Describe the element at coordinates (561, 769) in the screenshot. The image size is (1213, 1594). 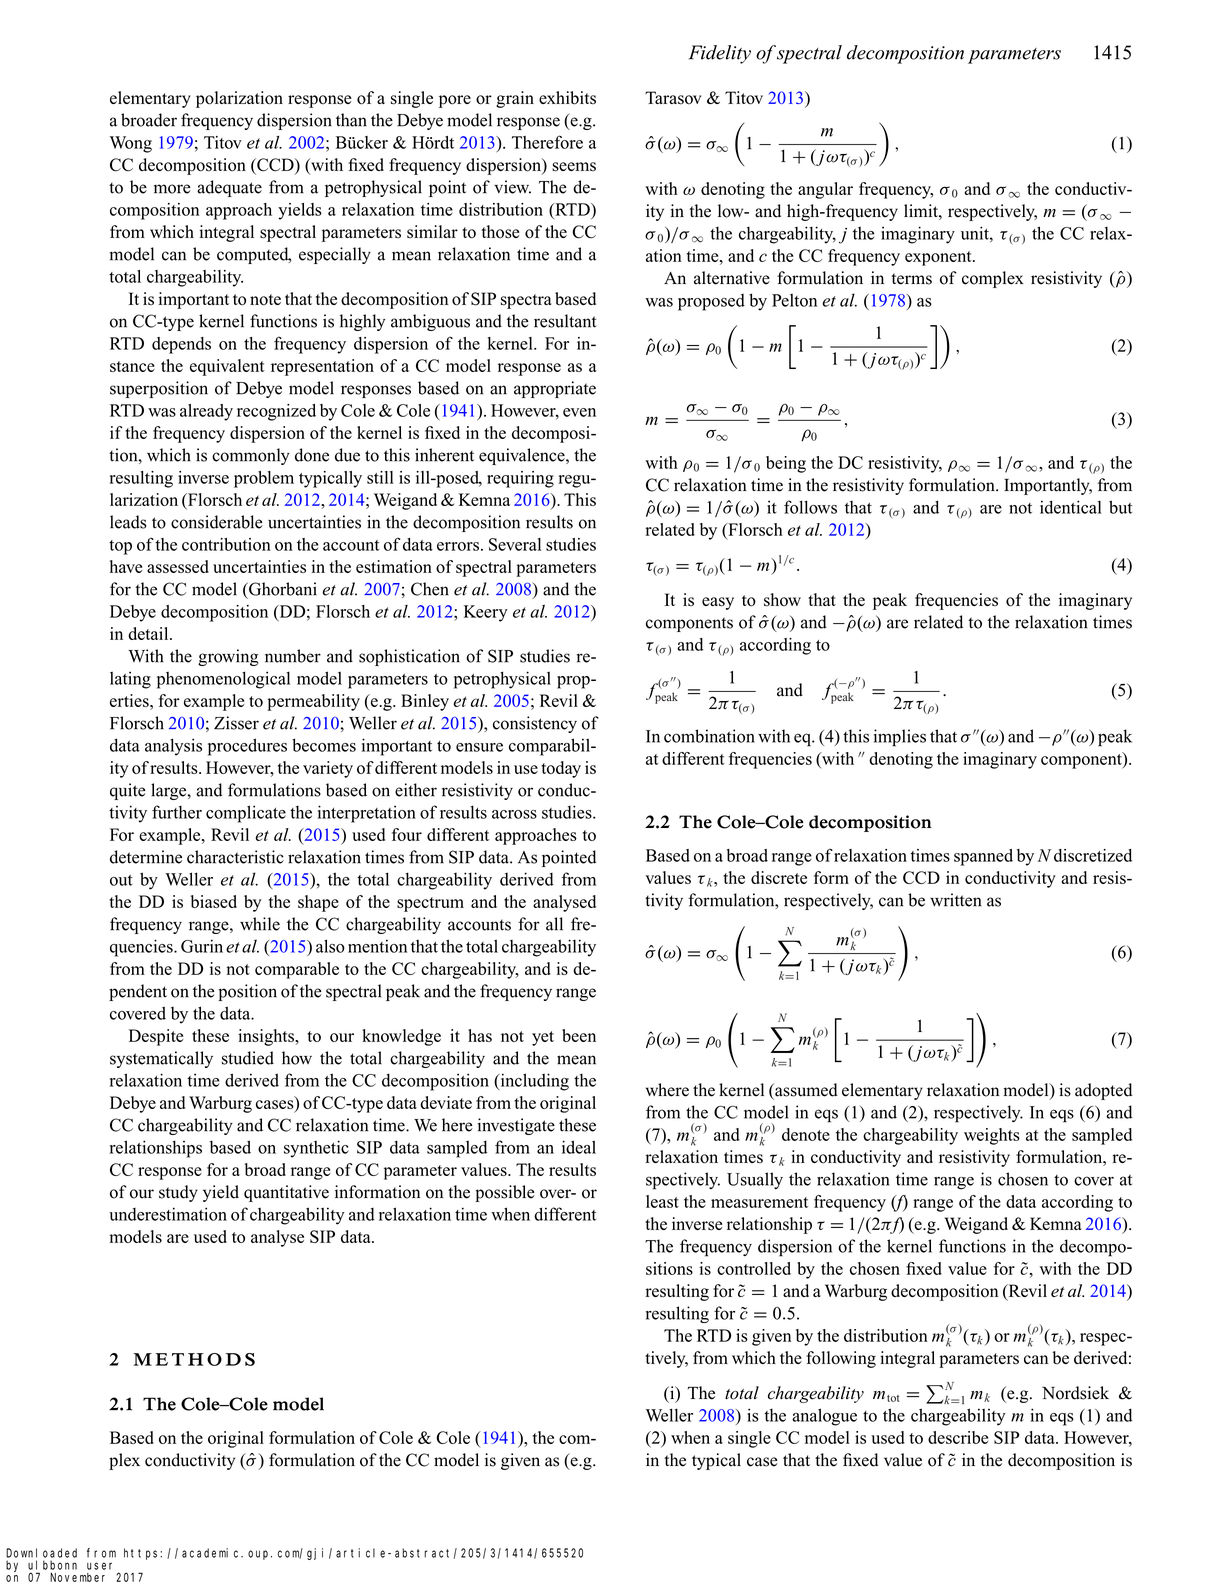
I see `today` at that location.
